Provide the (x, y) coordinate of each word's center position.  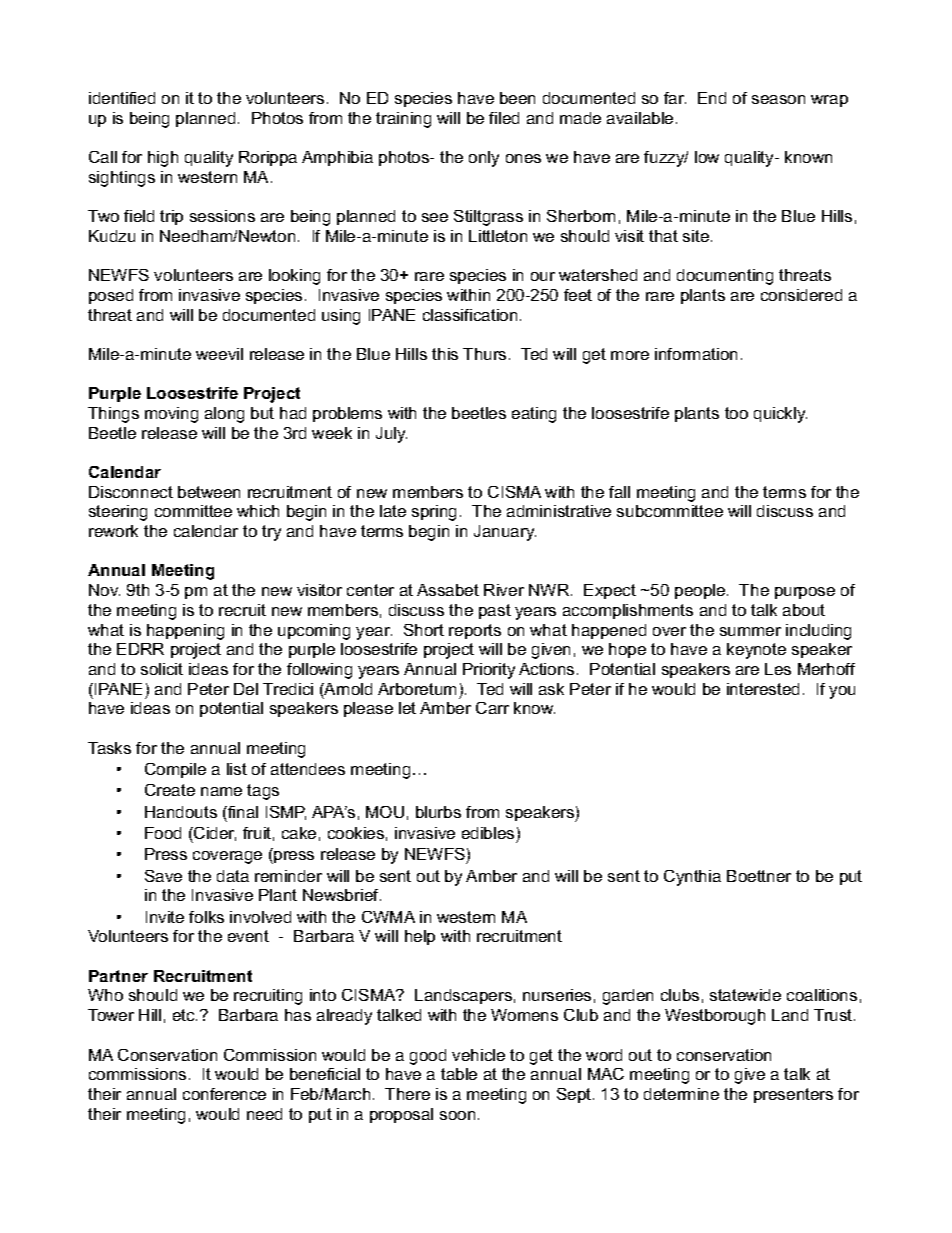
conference (224, 1094)
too (736, 413)
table (459, 1074)
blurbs (438, 812)
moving (171, 415)
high (163, 159)
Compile (175, 770)
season (778, 99)
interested (763, 689)
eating (534, 415)
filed (504, 118)
